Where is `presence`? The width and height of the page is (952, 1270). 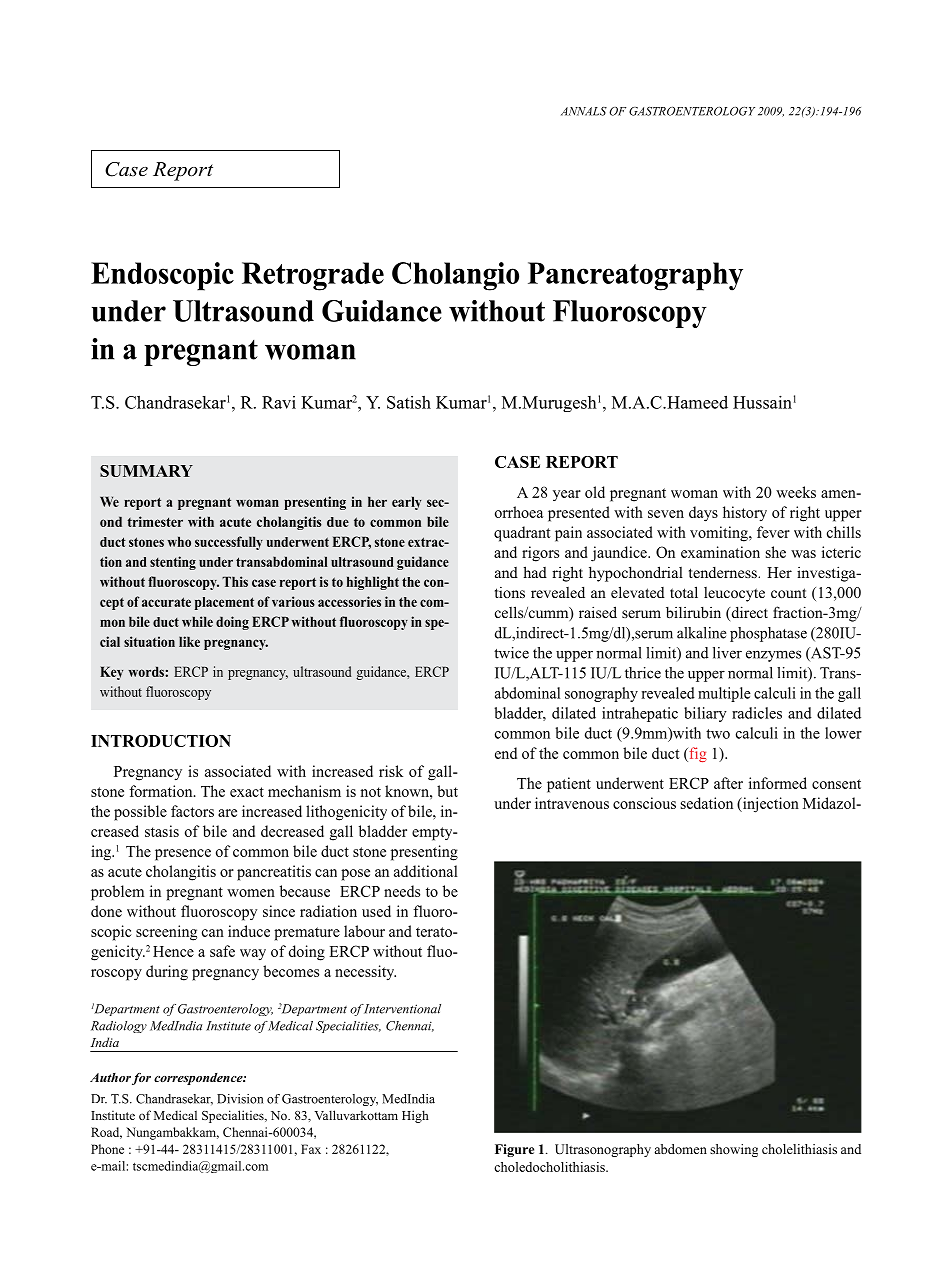
presence is located at coordinates (183, 855).
